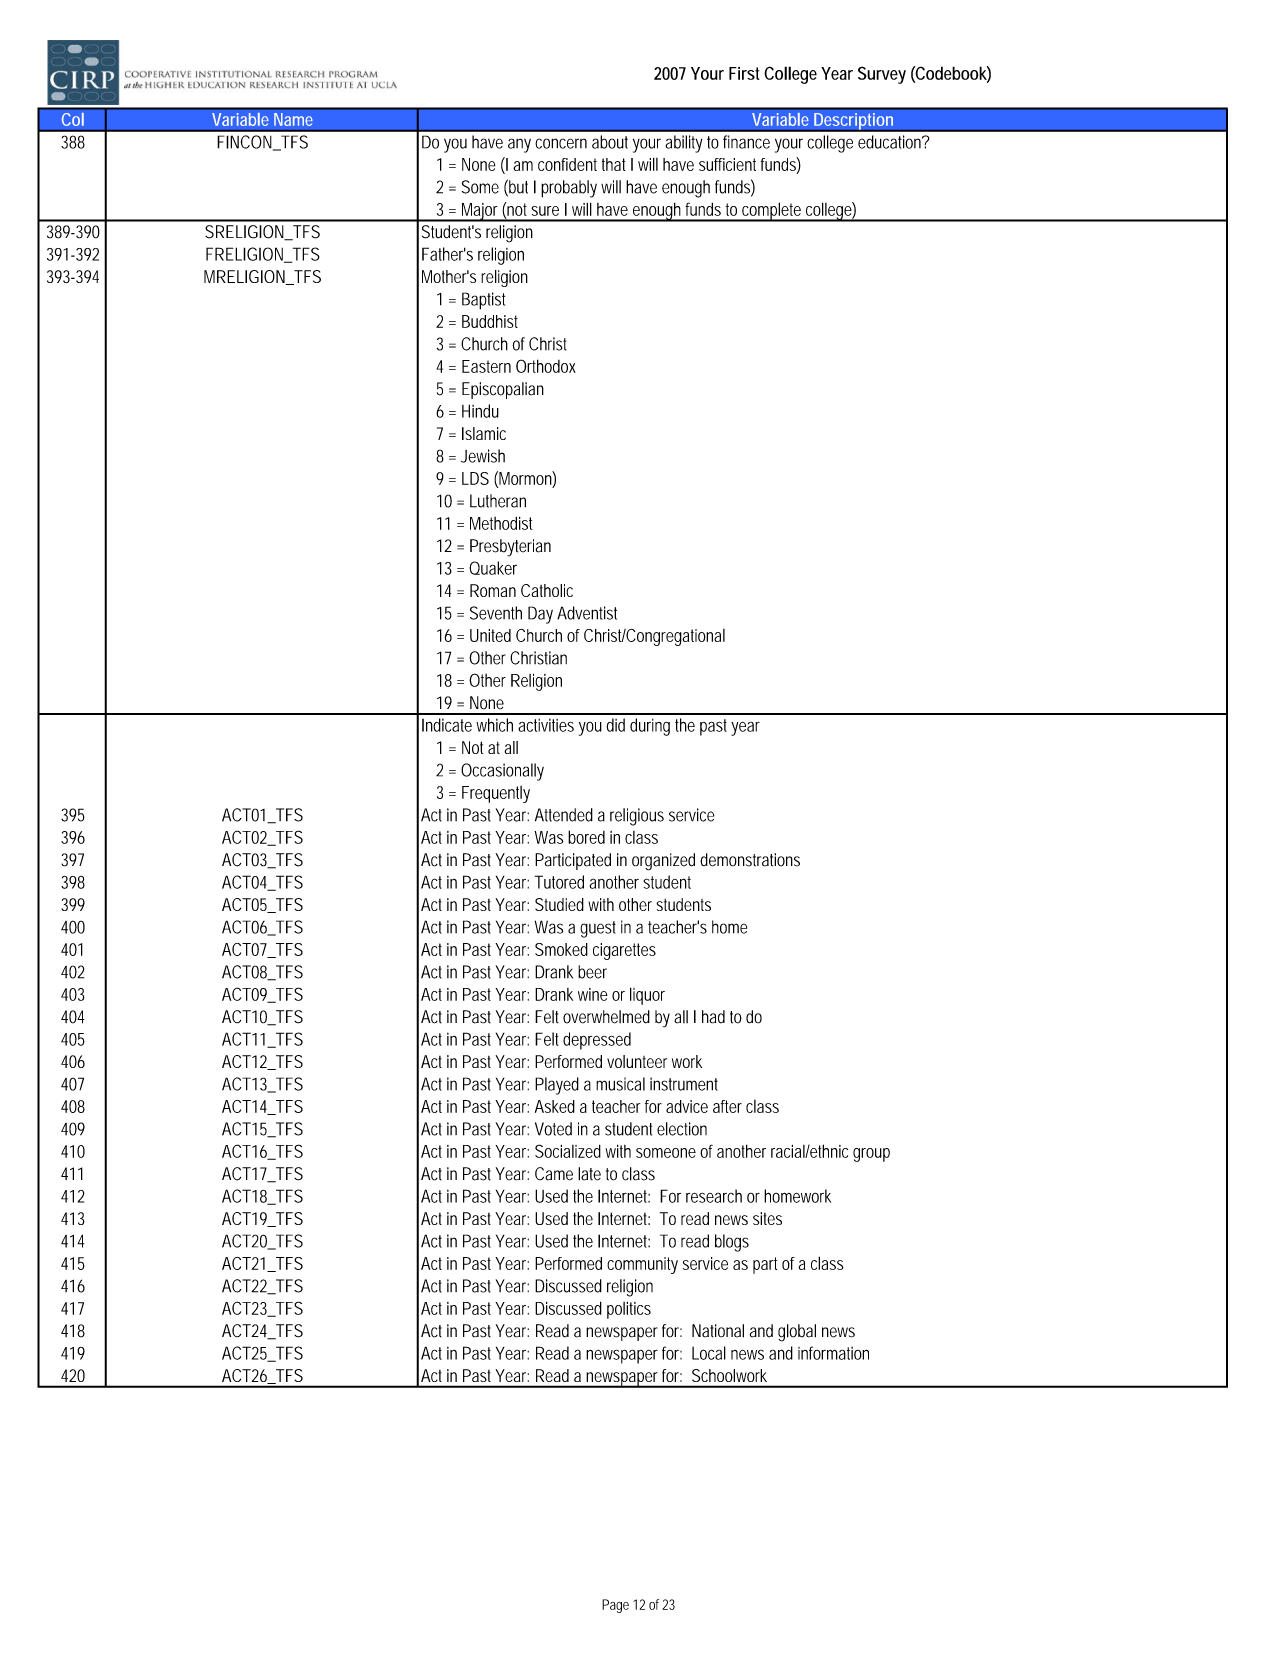 The width and height of the document is (1278, 1654). What do you see at coordinates (629, 1310) in the document?
I see `politics` at bounding box center [629, 1310].
